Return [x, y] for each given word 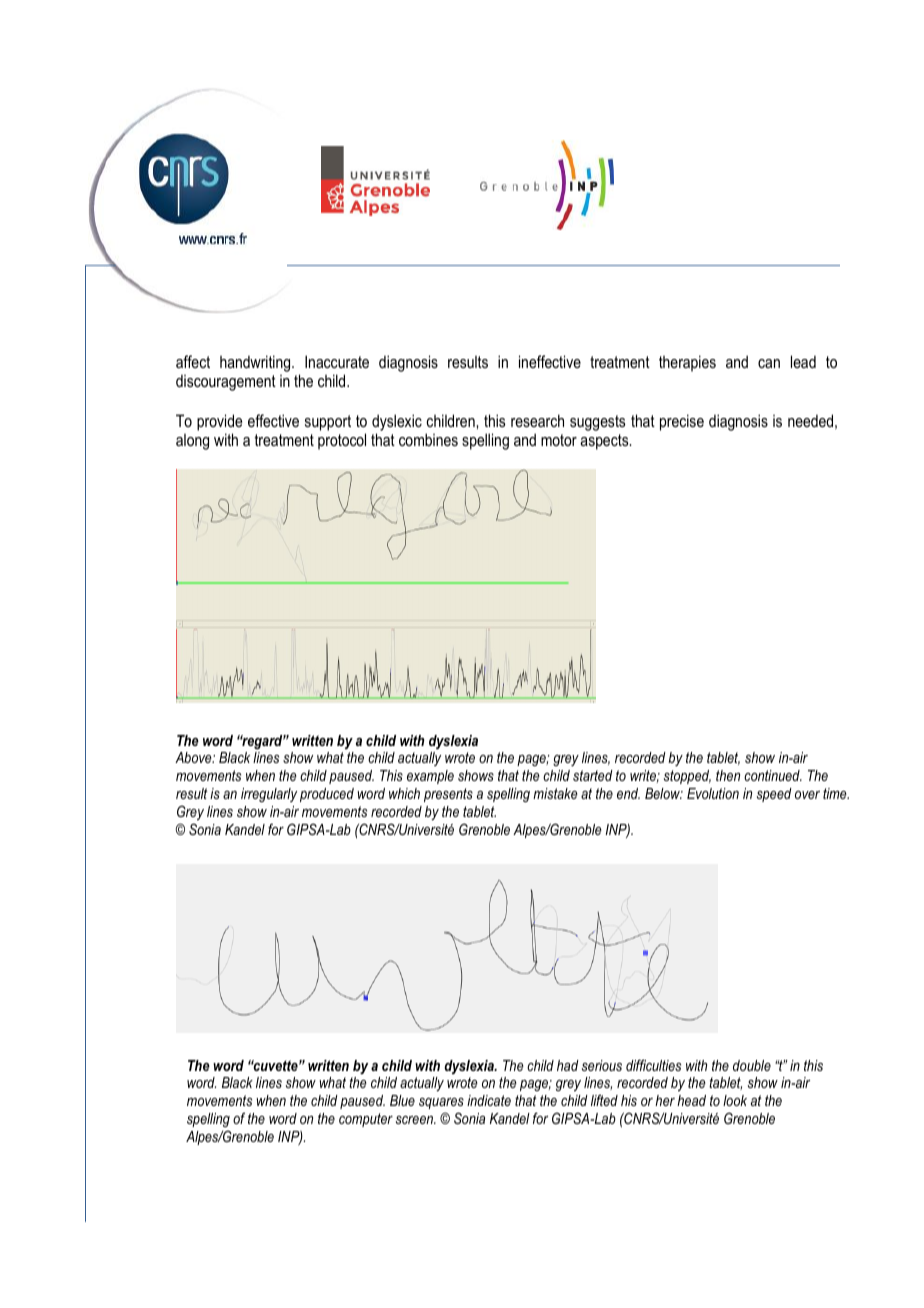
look [735, 1100]
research [537, 420]
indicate [489, 1100]
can [769, 363]
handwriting [256, 363]
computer [366, 1120]
